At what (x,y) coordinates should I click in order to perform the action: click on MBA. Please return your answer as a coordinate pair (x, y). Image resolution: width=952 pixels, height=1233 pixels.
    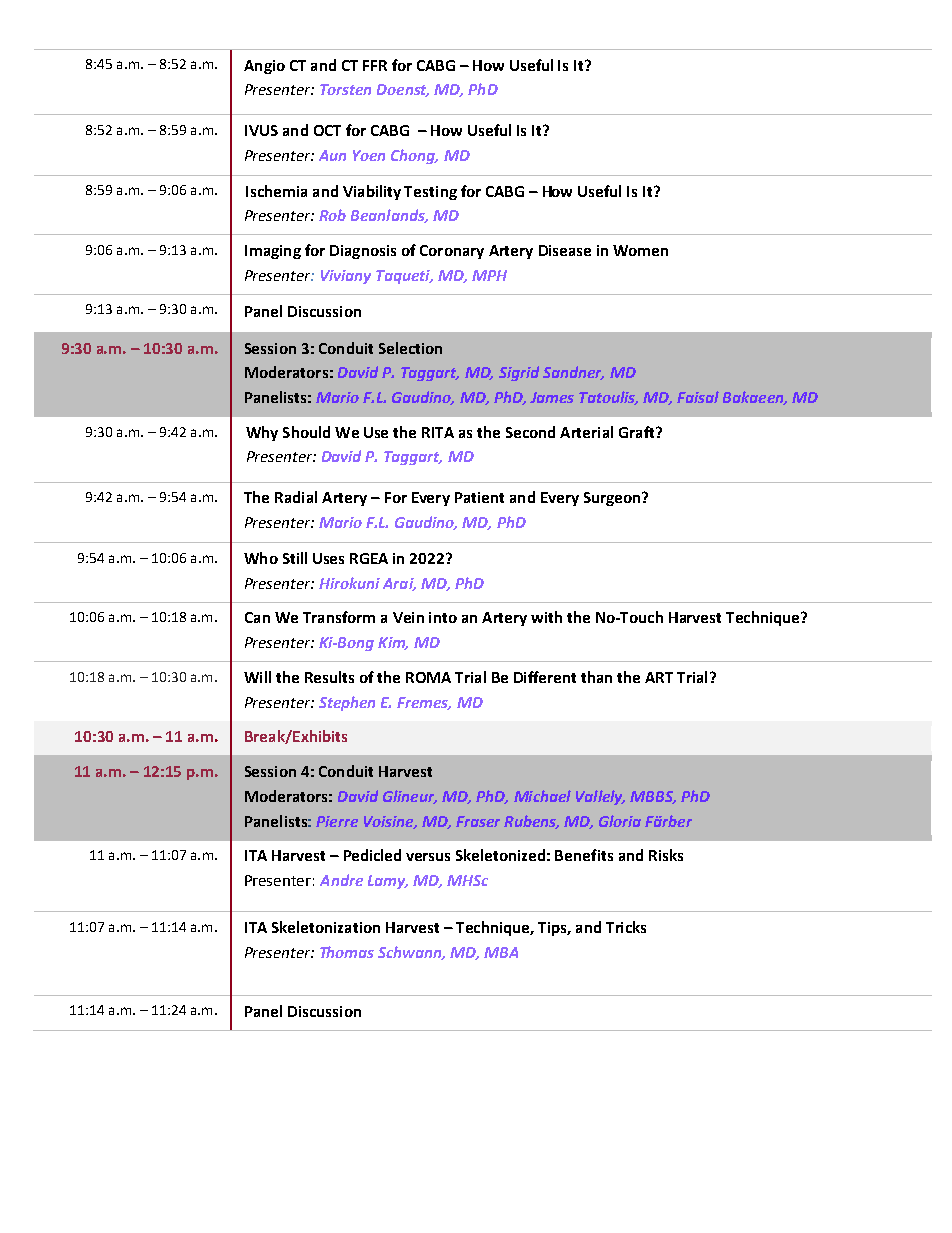
    Looking at the image, I should click on (501, 952).
